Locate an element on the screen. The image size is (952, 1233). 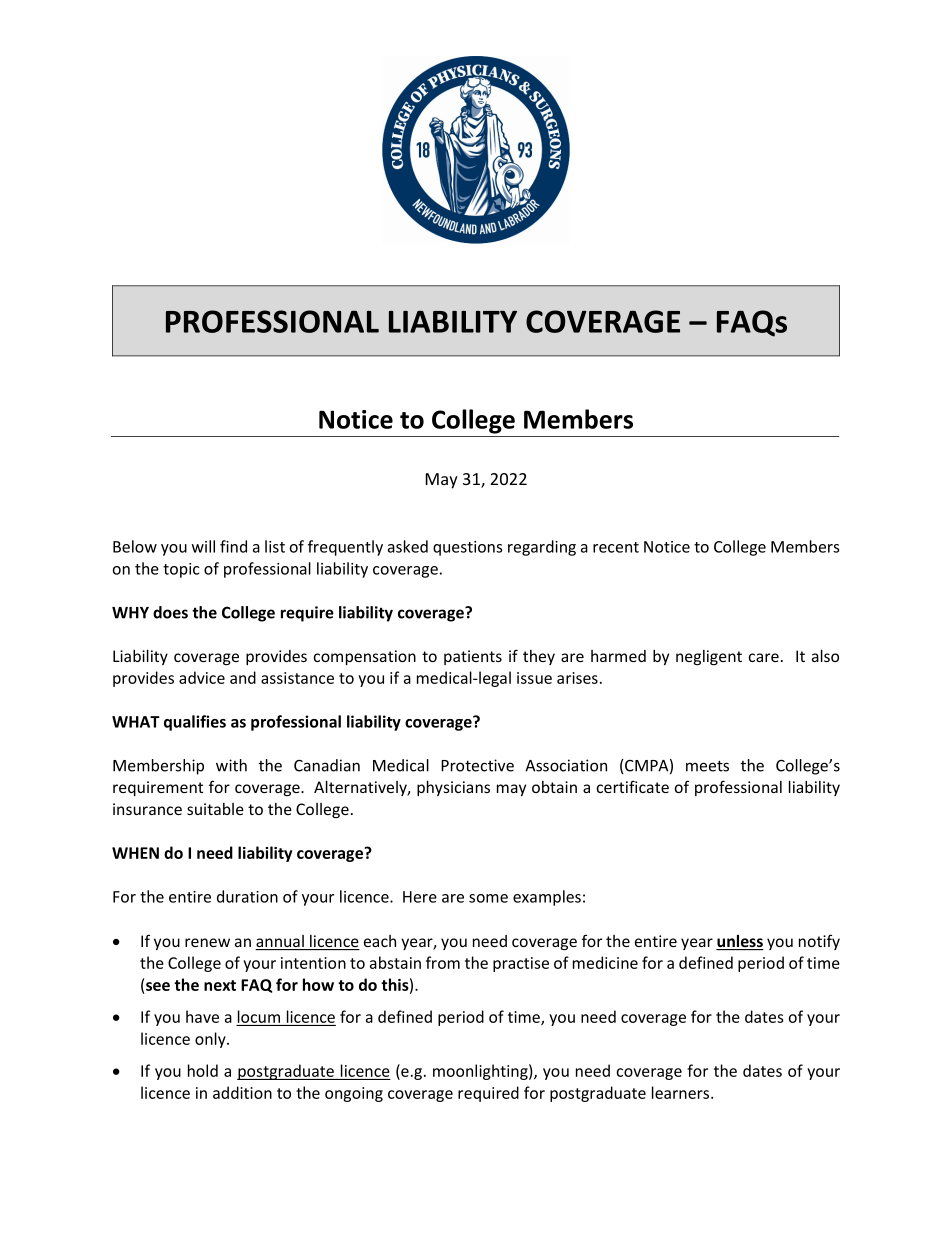
from is located at coordinates (443, 962).
